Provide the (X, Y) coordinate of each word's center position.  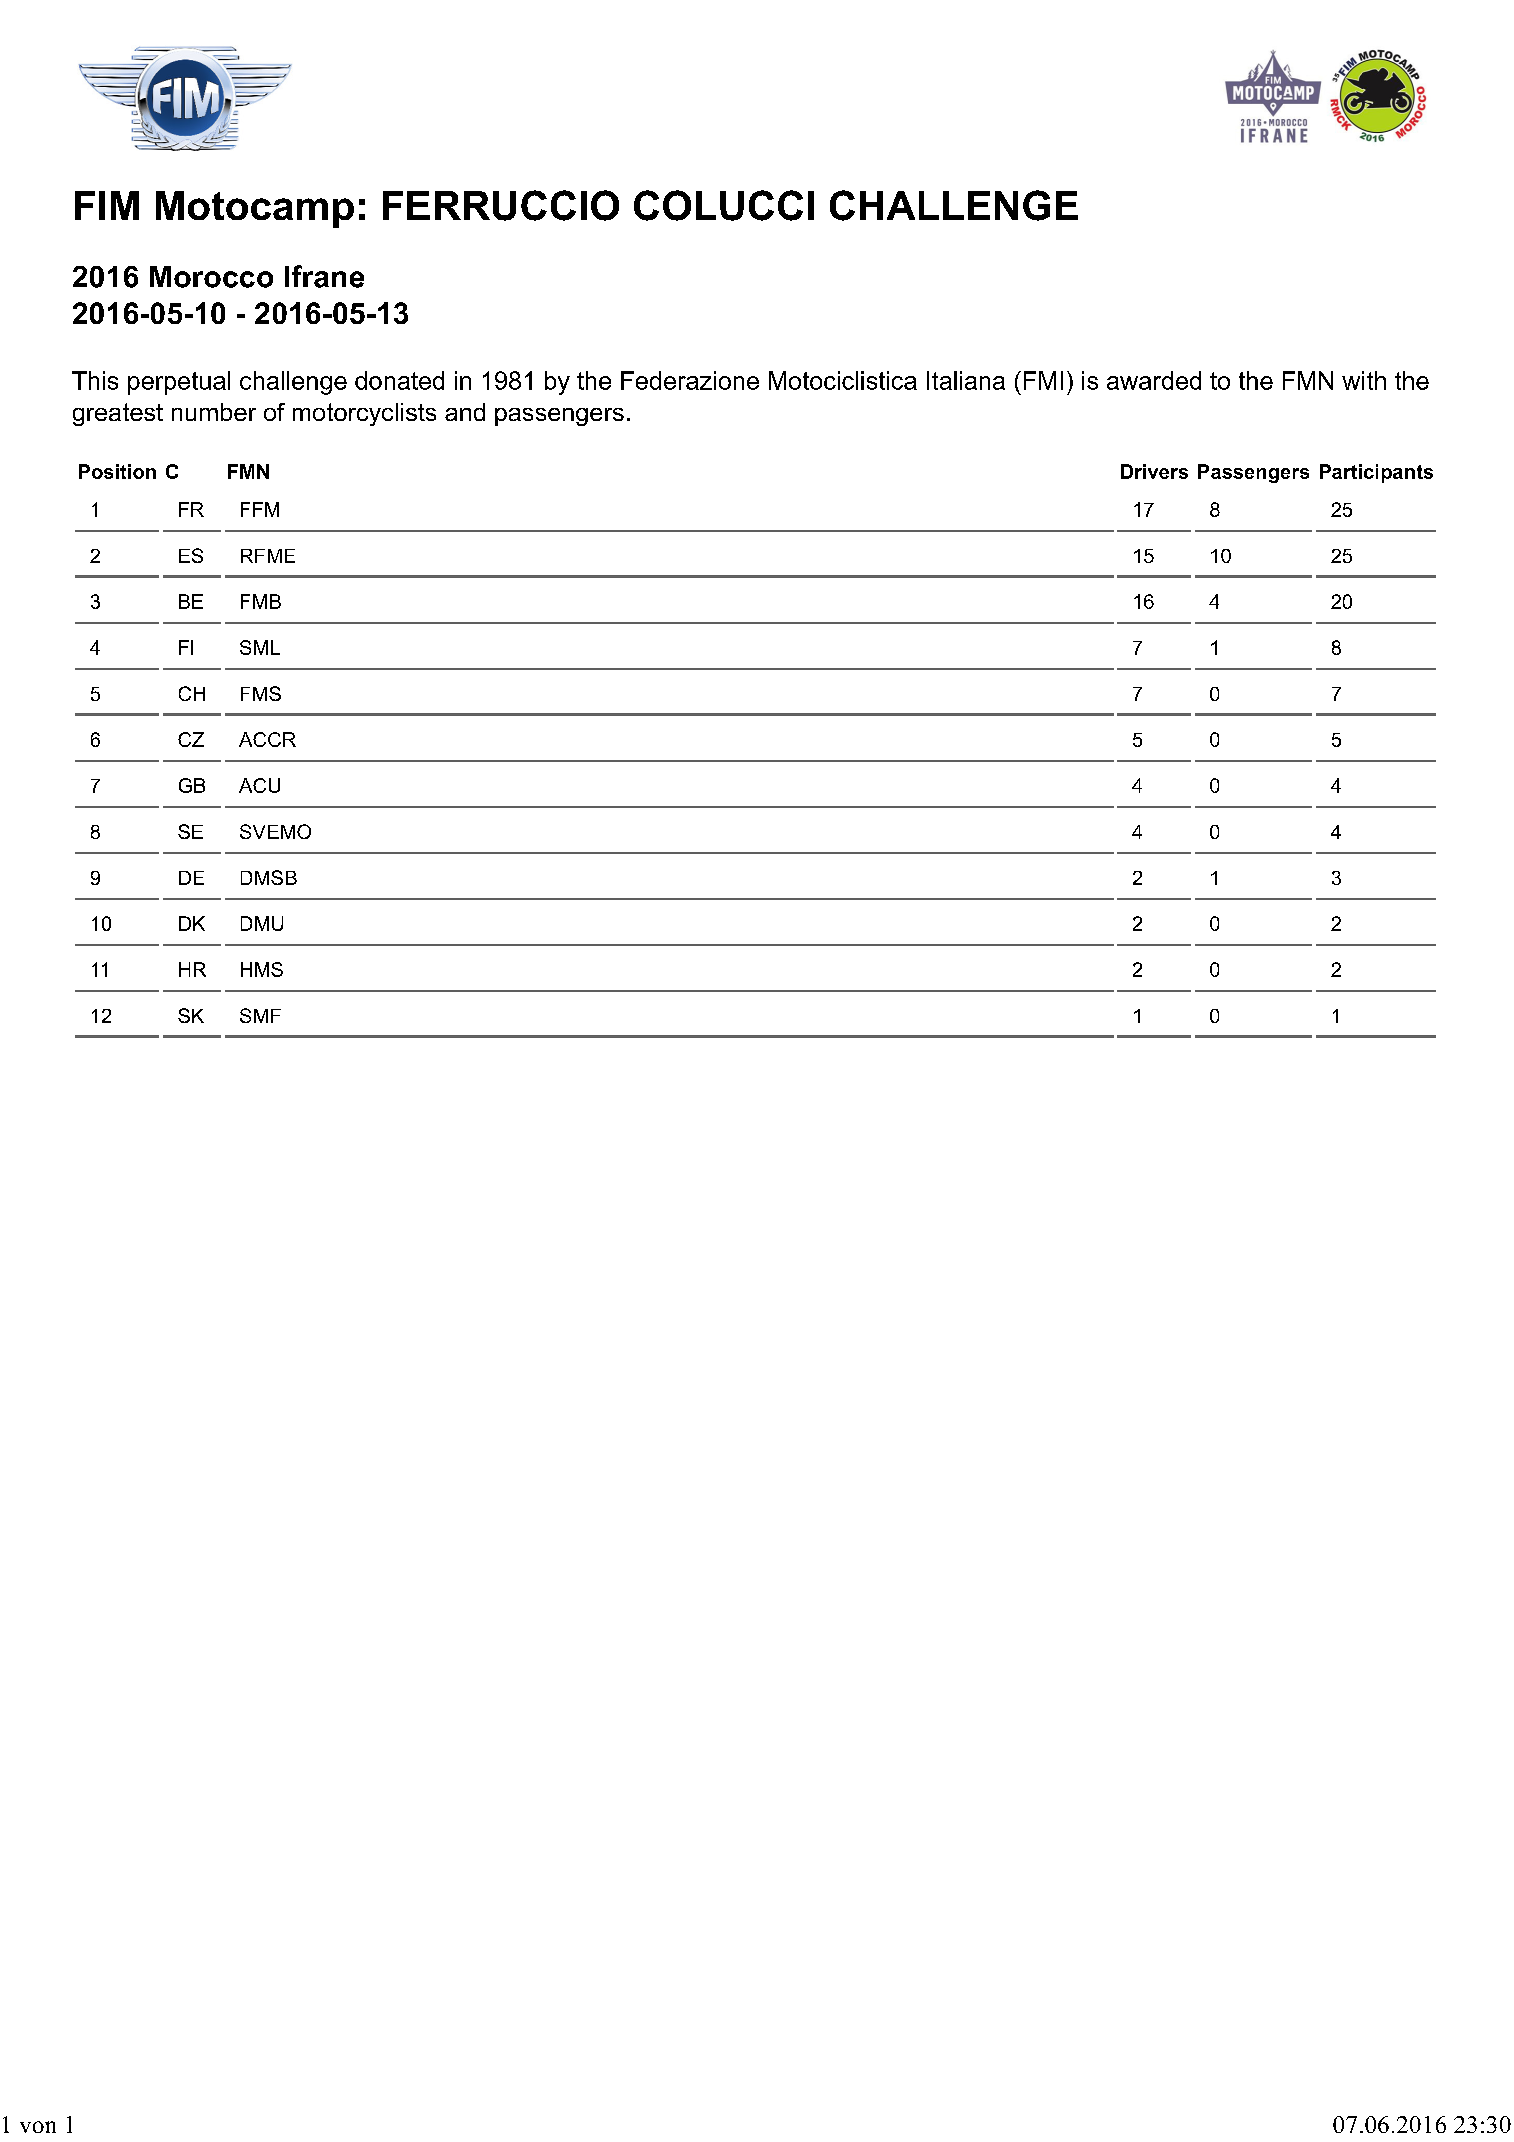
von (38, 2127)
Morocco (211, 277)
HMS (262, 969)
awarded (1154, 380)
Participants (1376, 473)
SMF (260, 1015)
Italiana (966, 380)
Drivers (1154, 471)
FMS (261, 693)
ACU (259, 785)
